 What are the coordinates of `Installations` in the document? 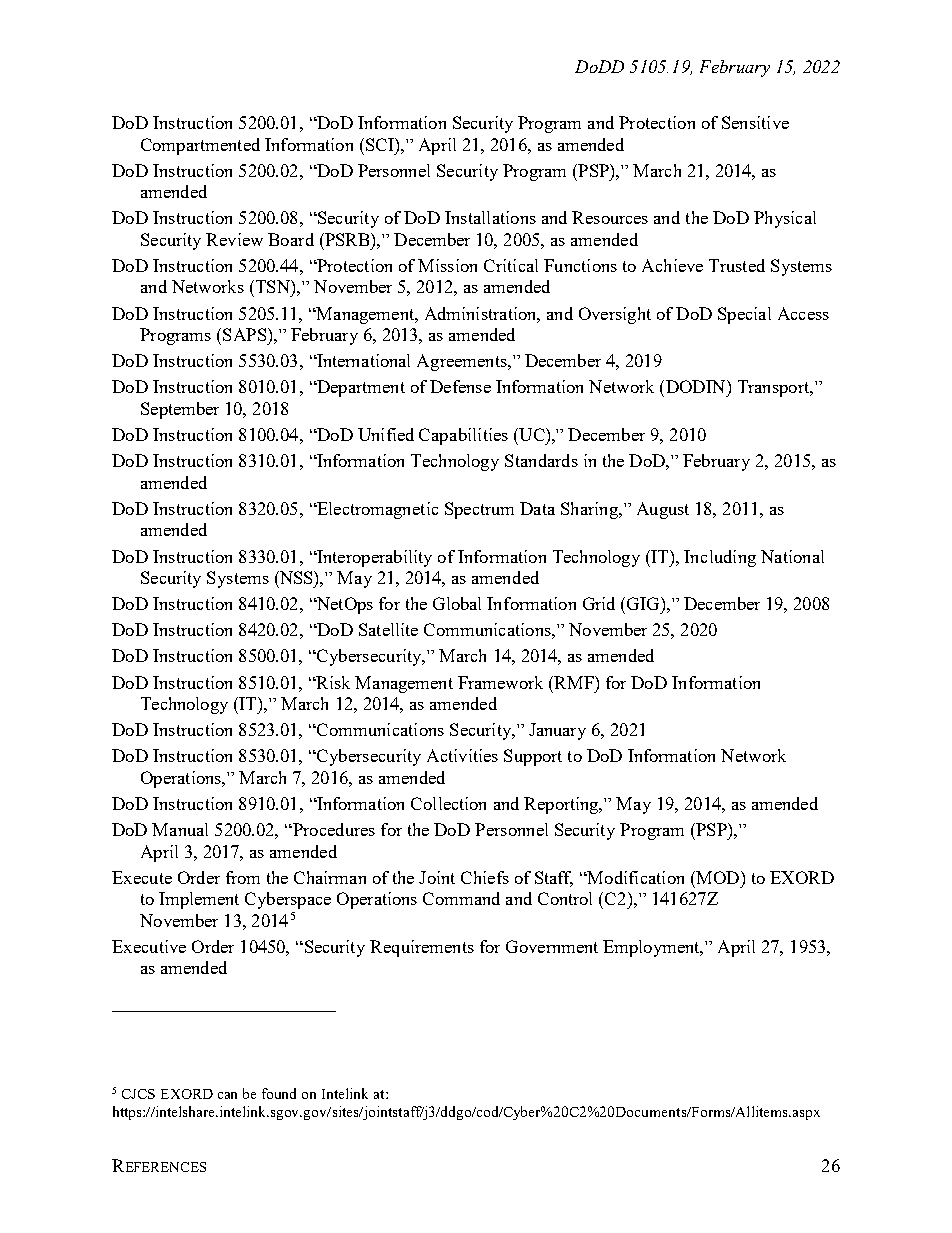 It's located at (490, 217).
